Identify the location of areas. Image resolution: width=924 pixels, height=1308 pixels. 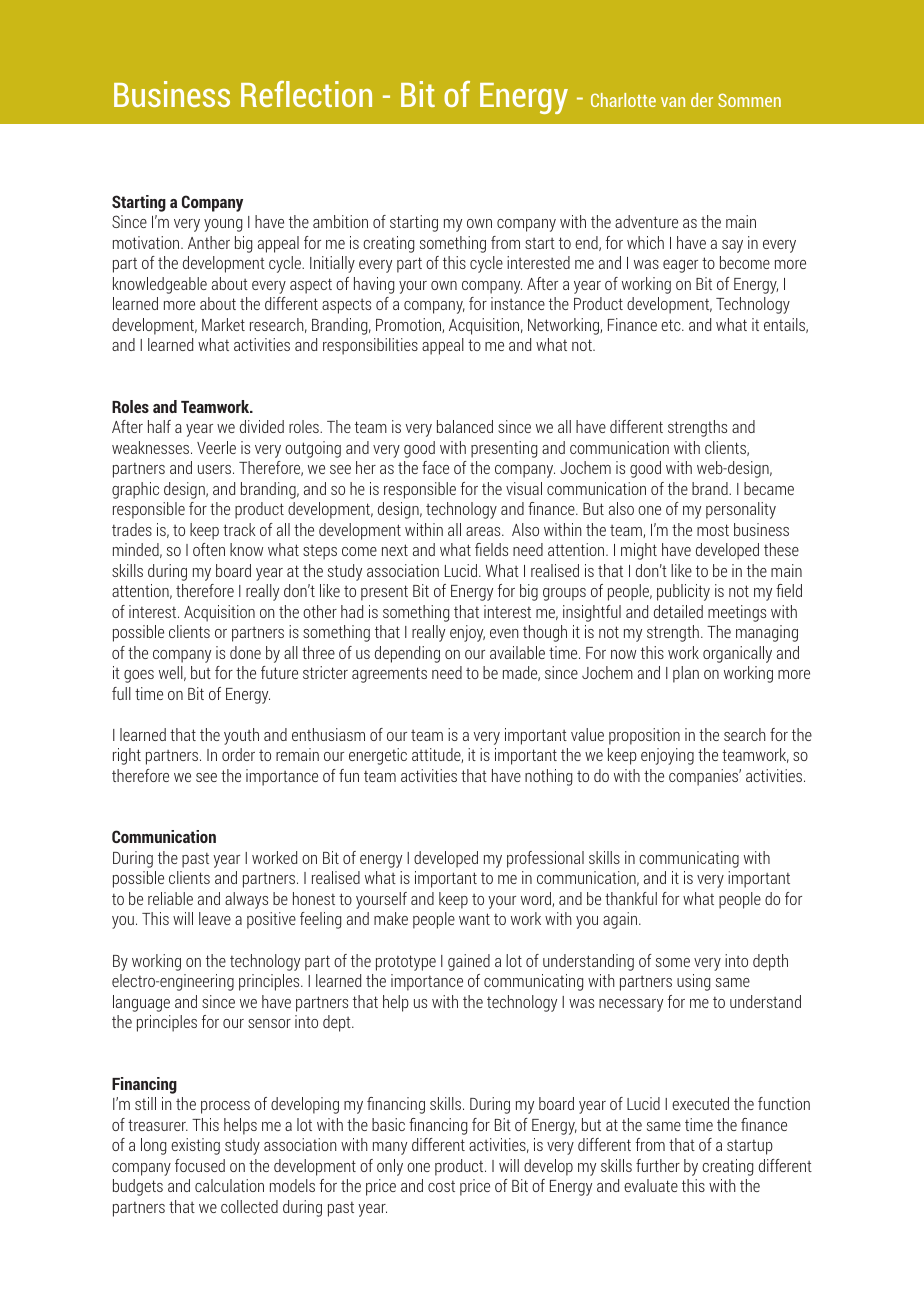
(484, 531).
